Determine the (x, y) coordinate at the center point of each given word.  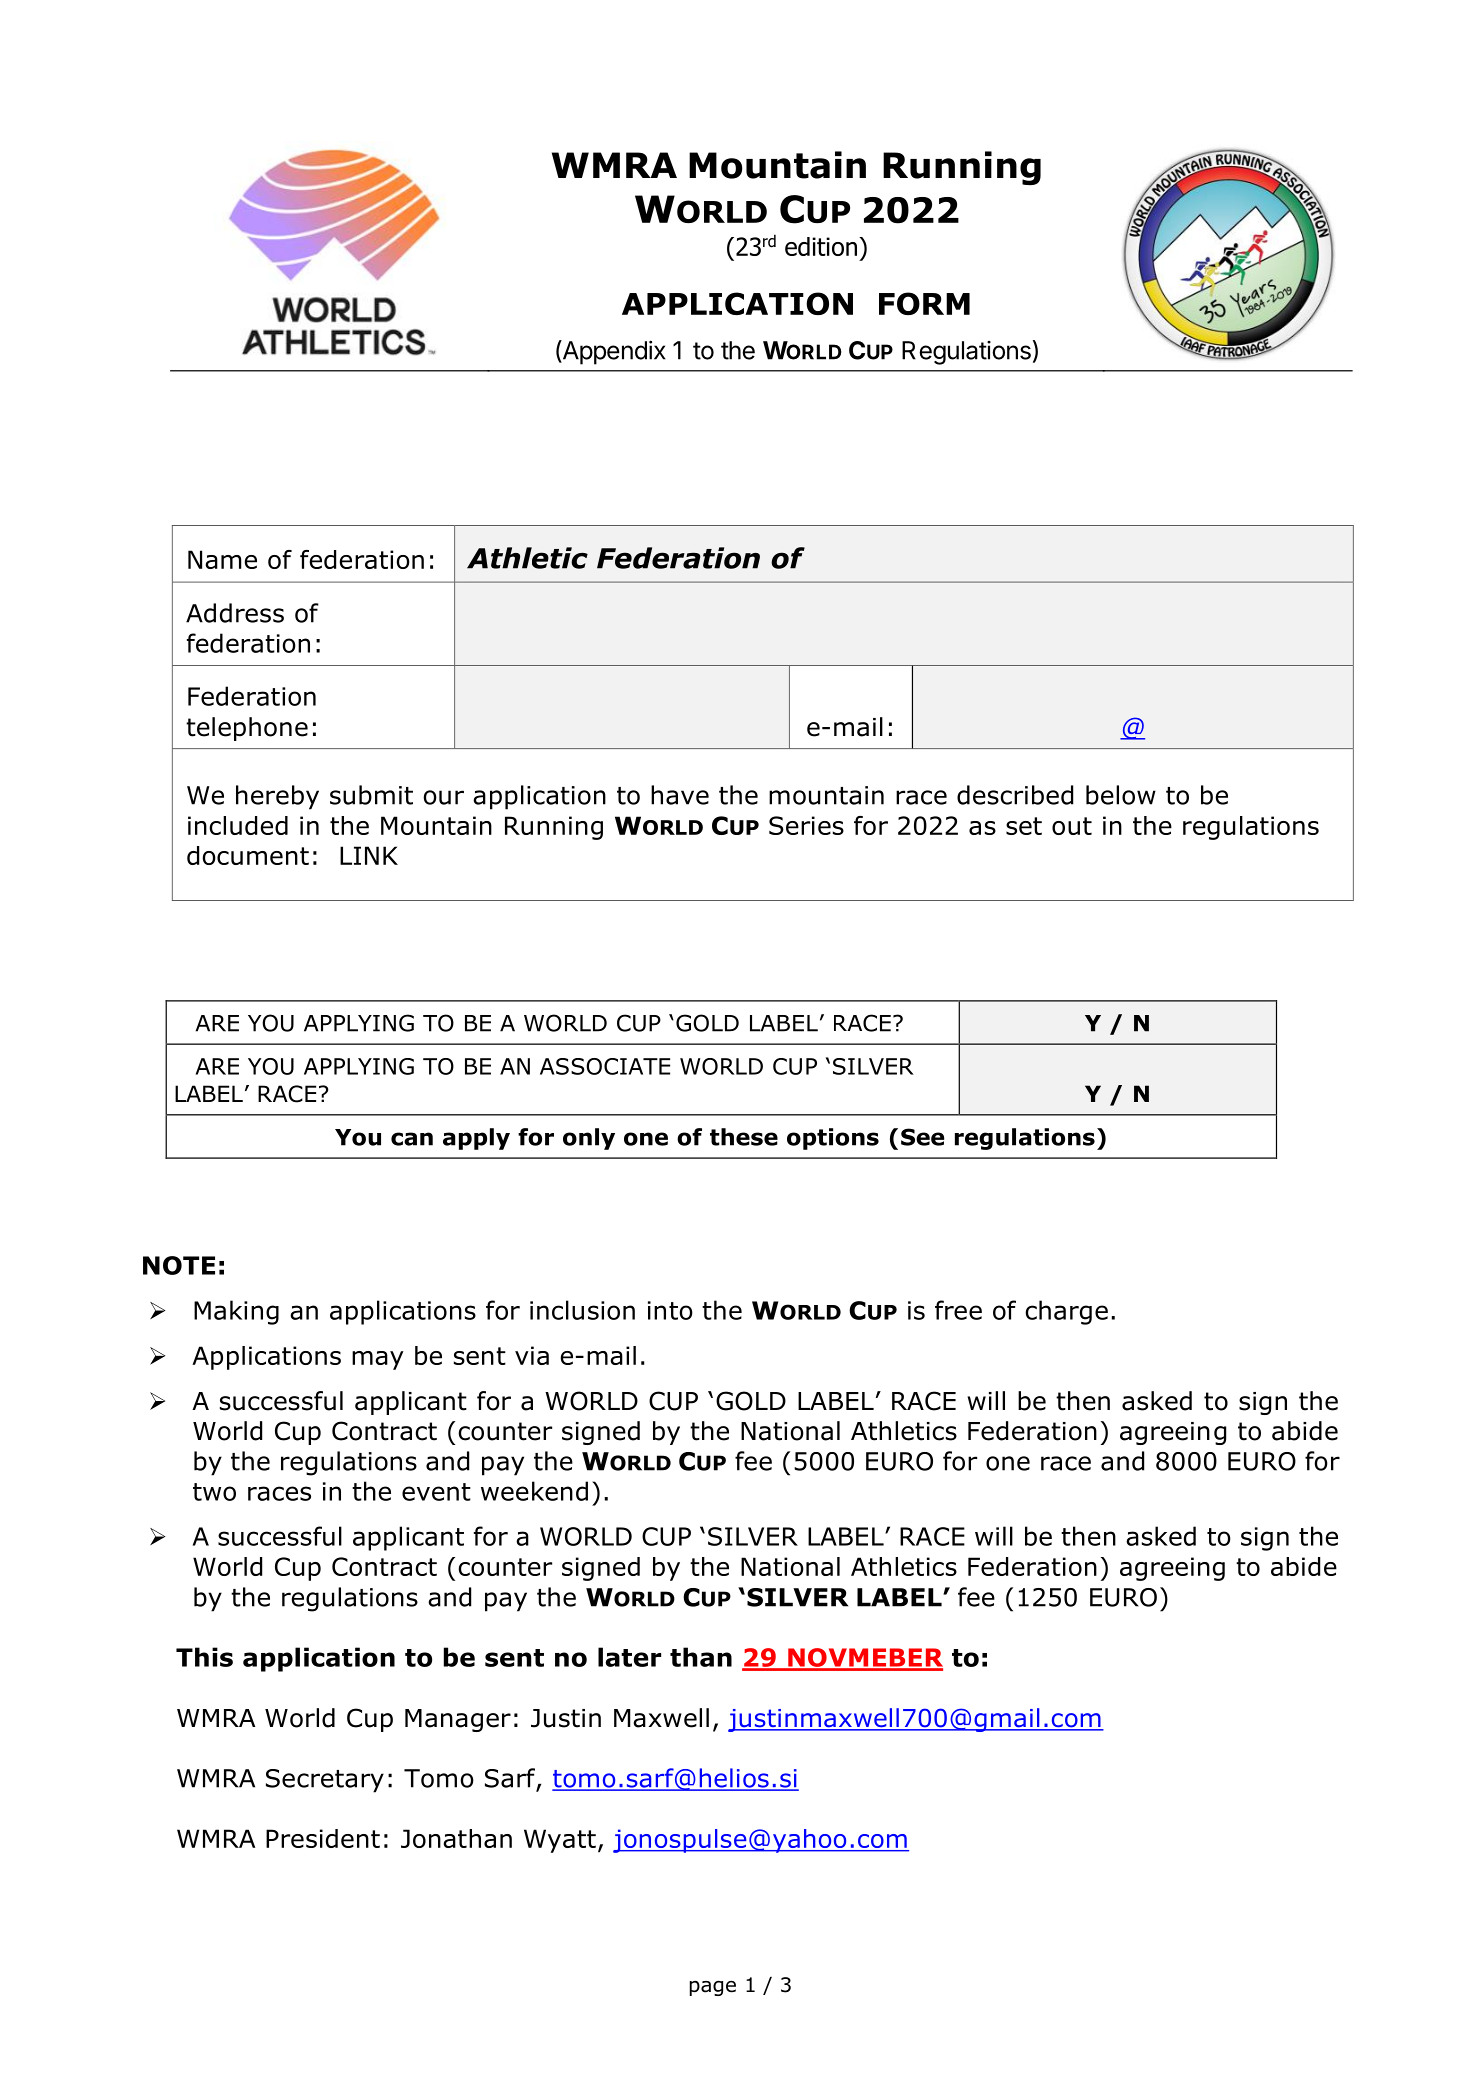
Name (222, 559)
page (713, 1988)
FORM (924, 303)
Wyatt (560, 1841)
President (323, 1838)
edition (821, 246)
